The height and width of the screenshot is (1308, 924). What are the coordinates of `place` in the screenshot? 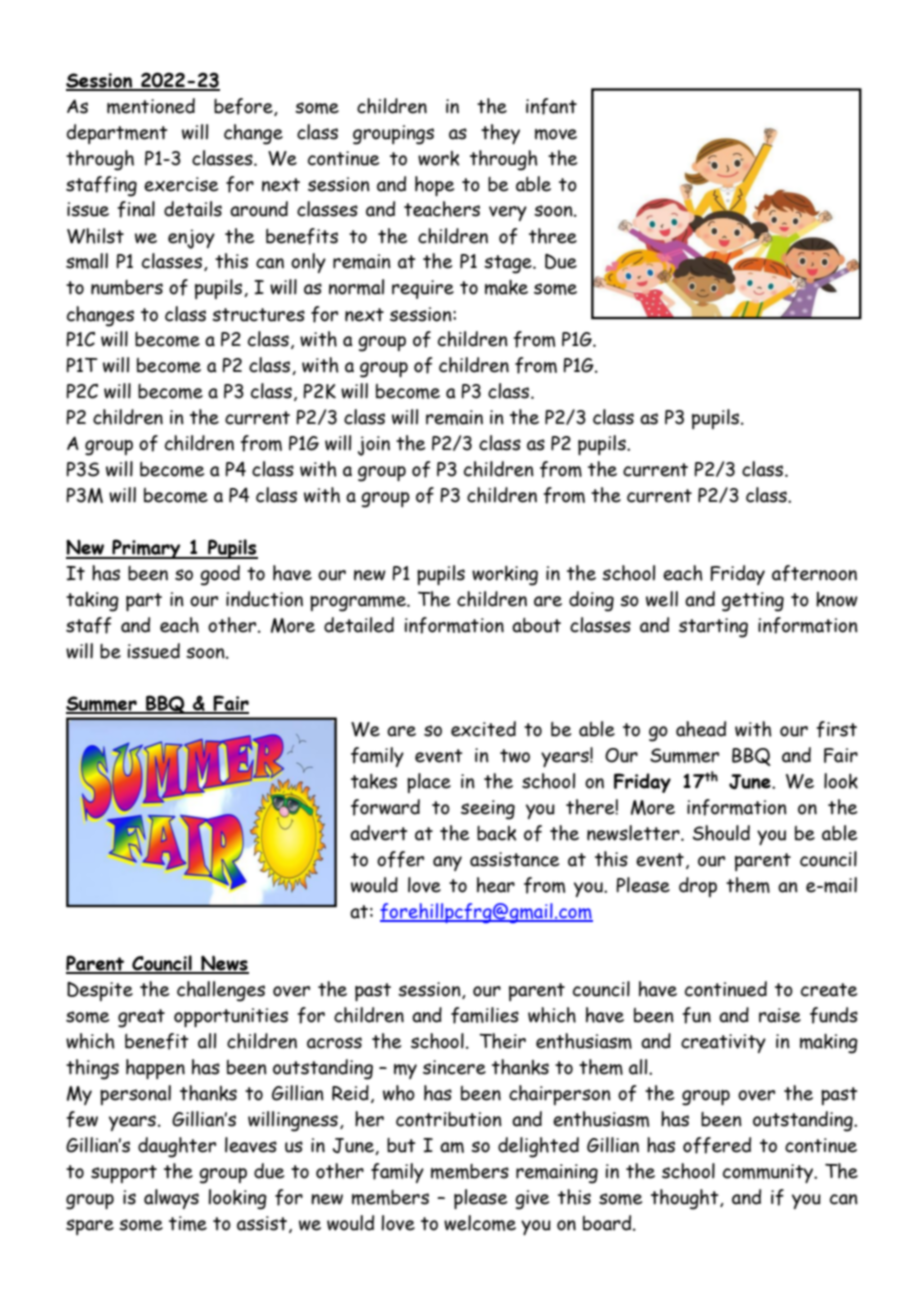 It's located at (429, 783).
